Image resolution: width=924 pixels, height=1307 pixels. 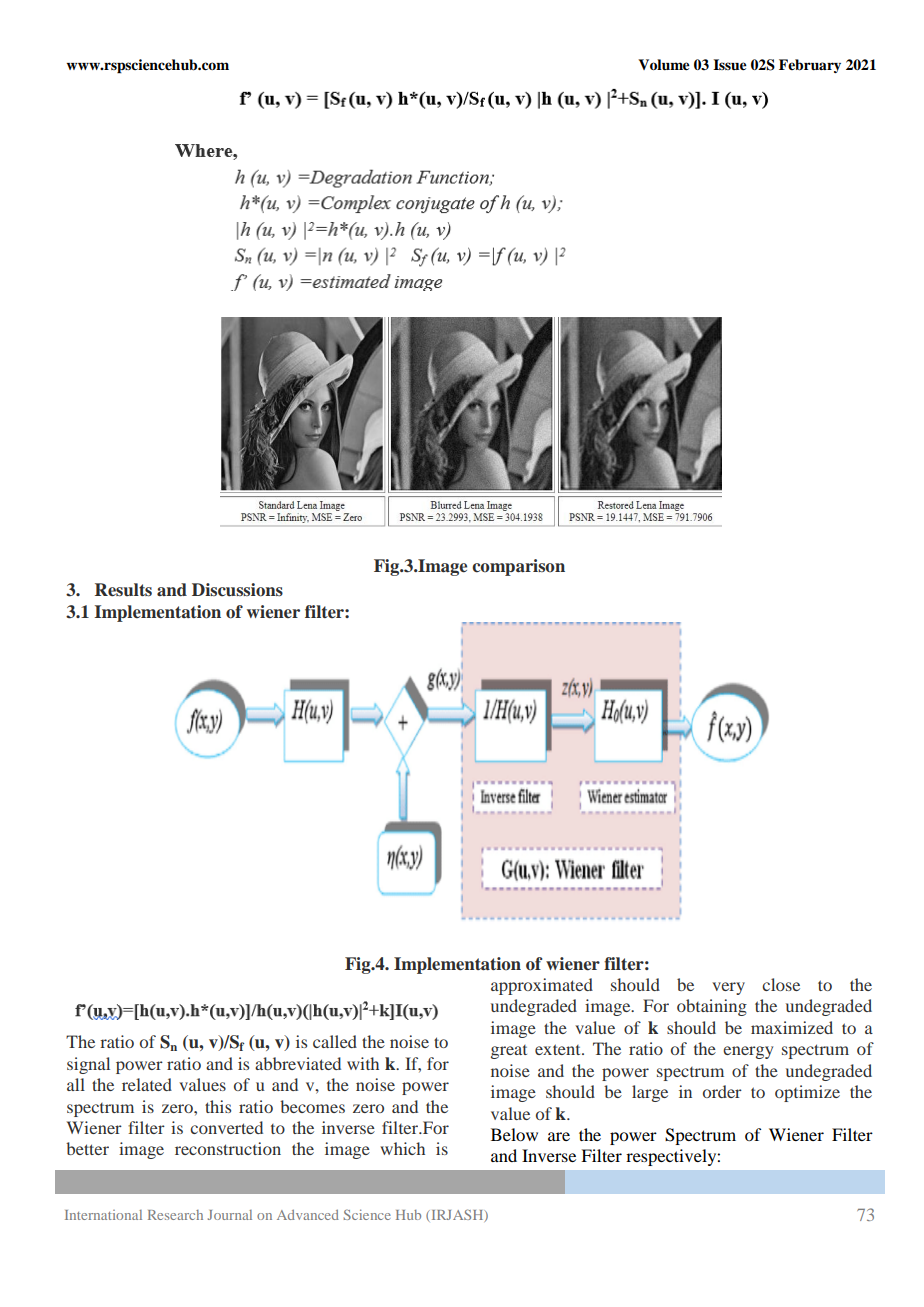 I want to click on Results, so click(x=123, y=590).
